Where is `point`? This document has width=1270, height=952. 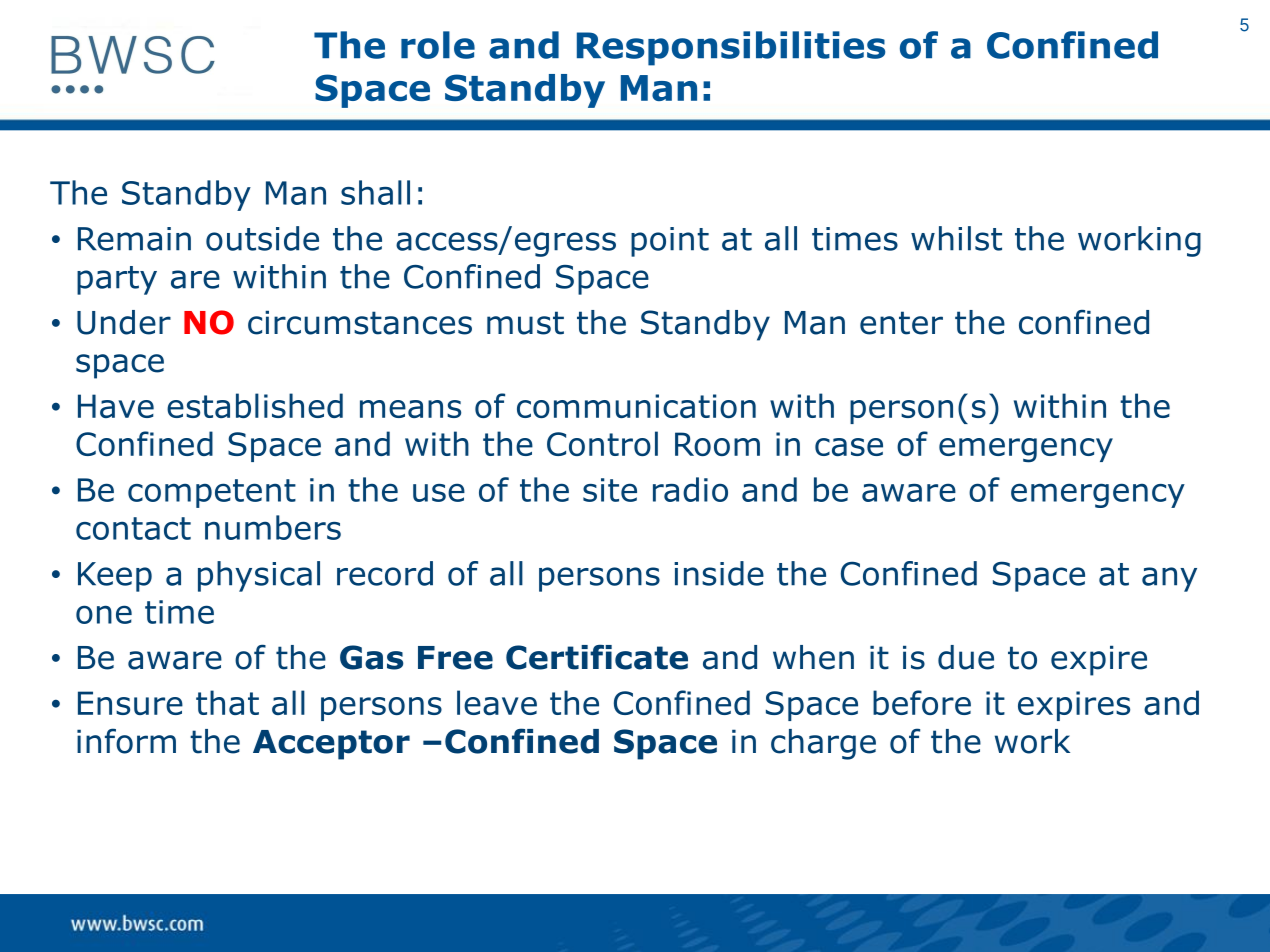 point is located at coordinates (670, 242).
